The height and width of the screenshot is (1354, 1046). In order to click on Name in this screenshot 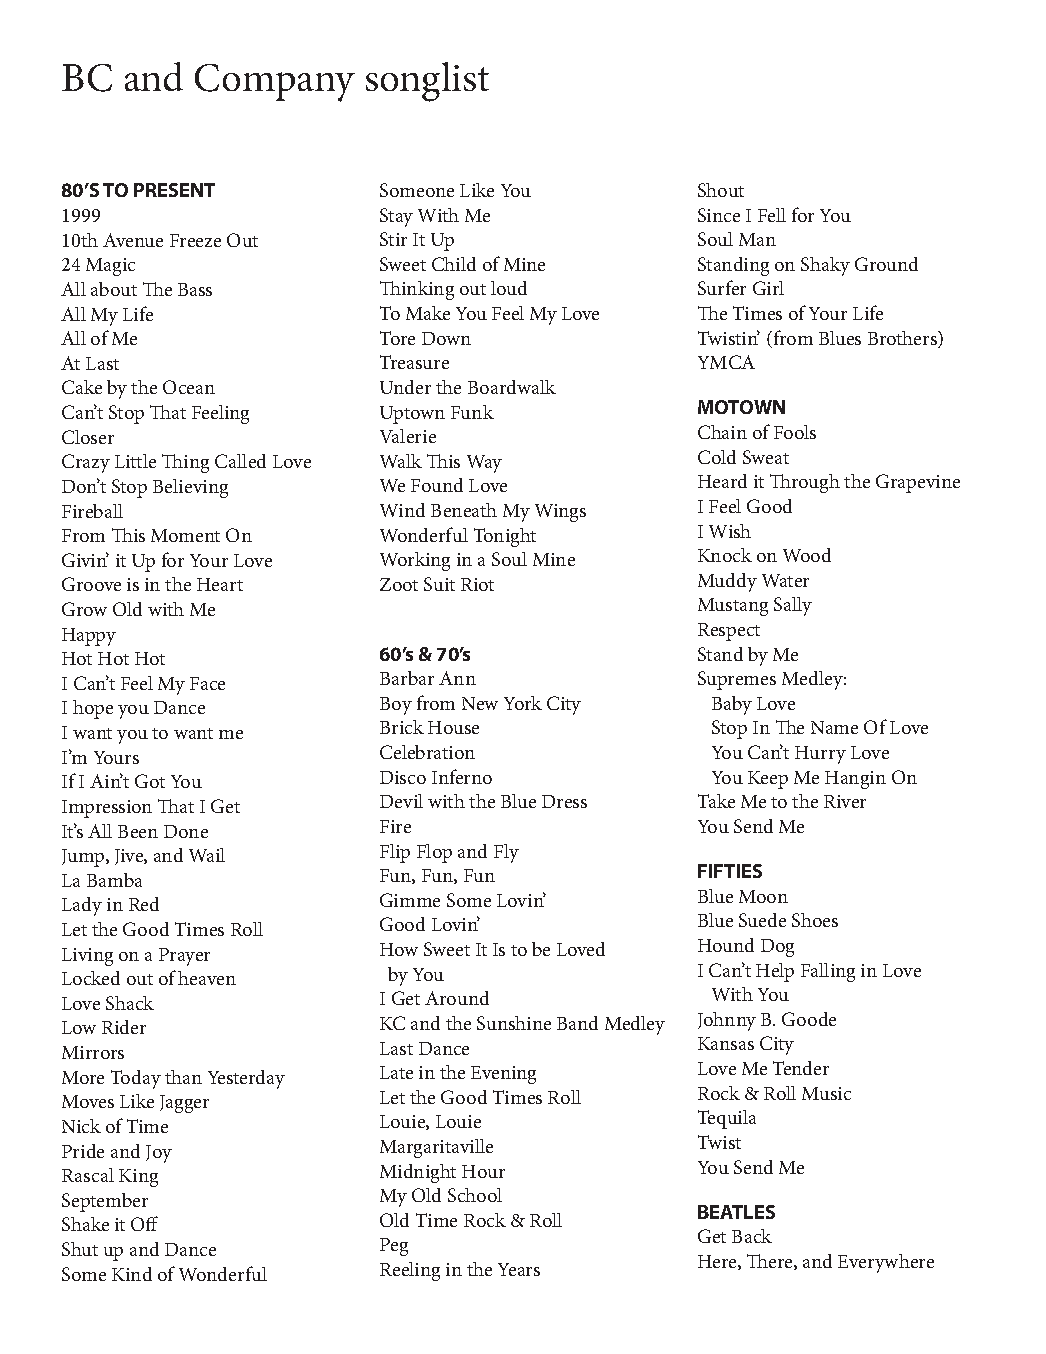, I will do `click(834, 727)`.
